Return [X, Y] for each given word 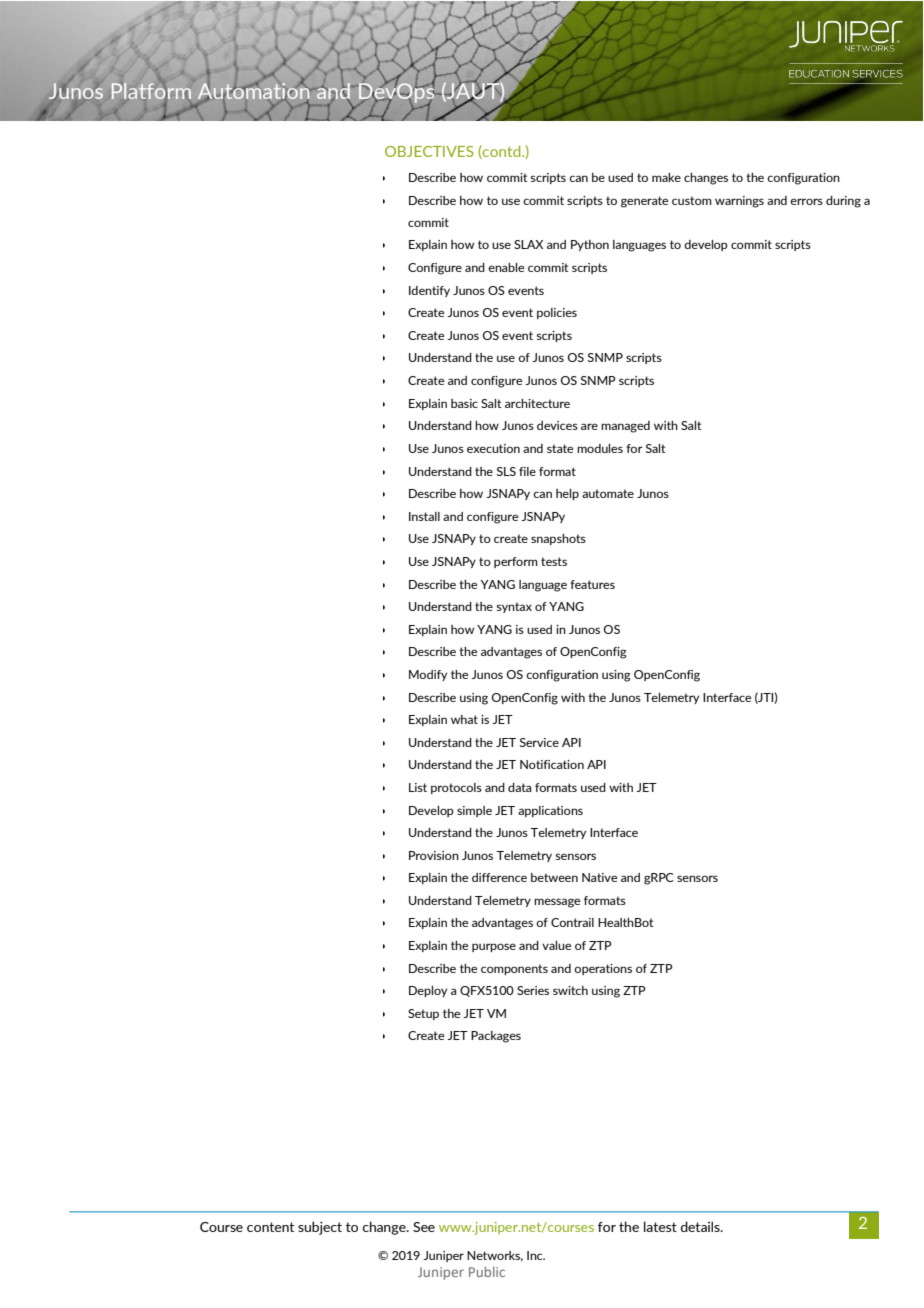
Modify [428, 675]
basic [464, 403]
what [464, 719]
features [592, 584]
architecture [537, 403]
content [270, 1227]
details [701, 1226]
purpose [494, 947]
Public [487, 1272]
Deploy [428, 991]
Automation [254, 90]
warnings [739, 202]
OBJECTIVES [429, 151]
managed [625, 427]
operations [603, 969]
